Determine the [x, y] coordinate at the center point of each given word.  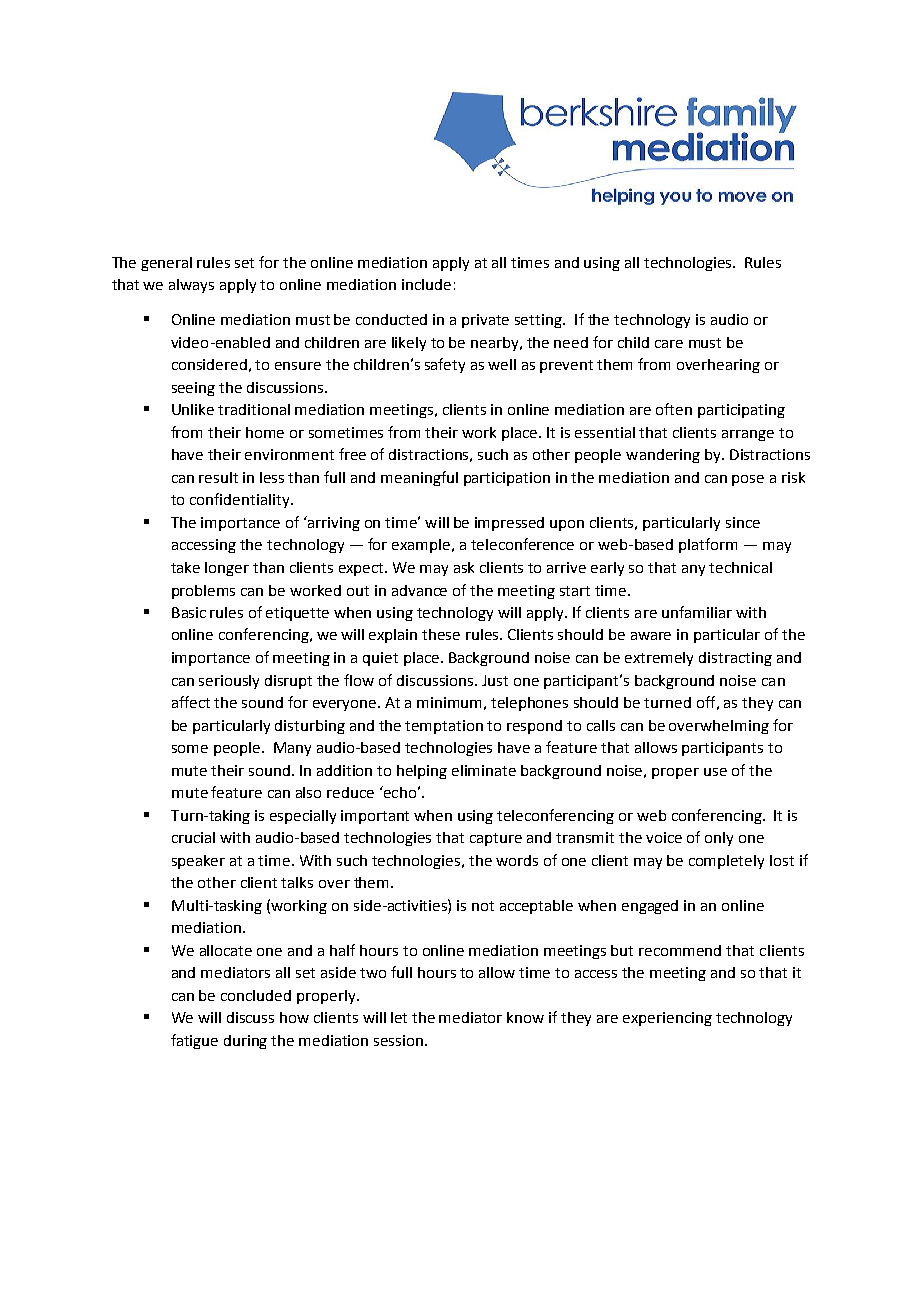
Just [495, 680]
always [191, 286]
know [525, 1017]
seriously [229, 682]
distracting [735, 659]
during [245, 1042]
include [426, 284]
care [669, 344]
